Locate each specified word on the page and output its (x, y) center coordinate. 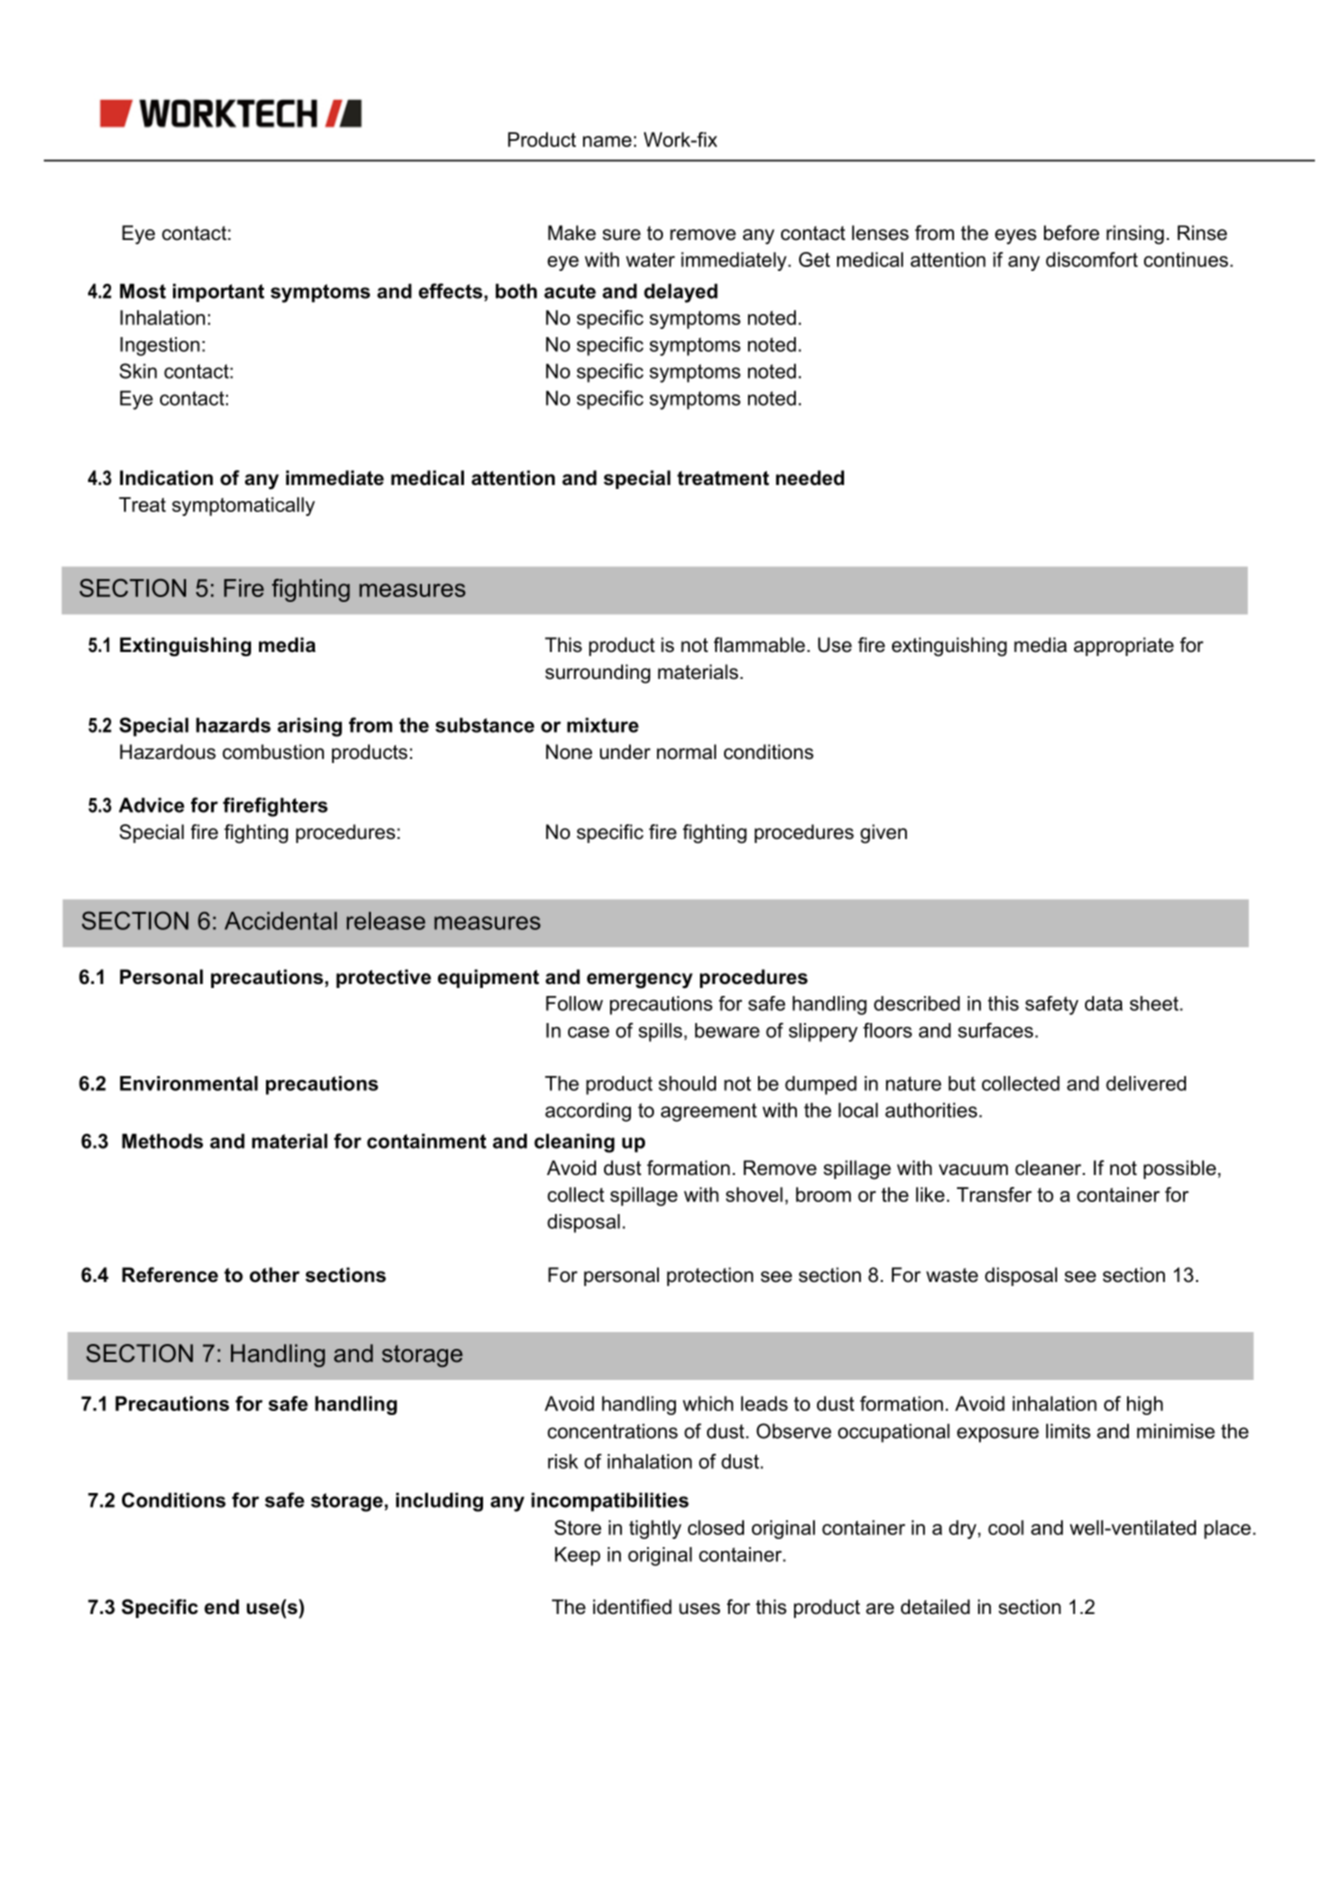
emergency (640, 981)
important (218, 292)
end (221, 1607)
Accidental (281, 921)
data (1104, 1003)
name (607, 141)
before (1071, 233)
